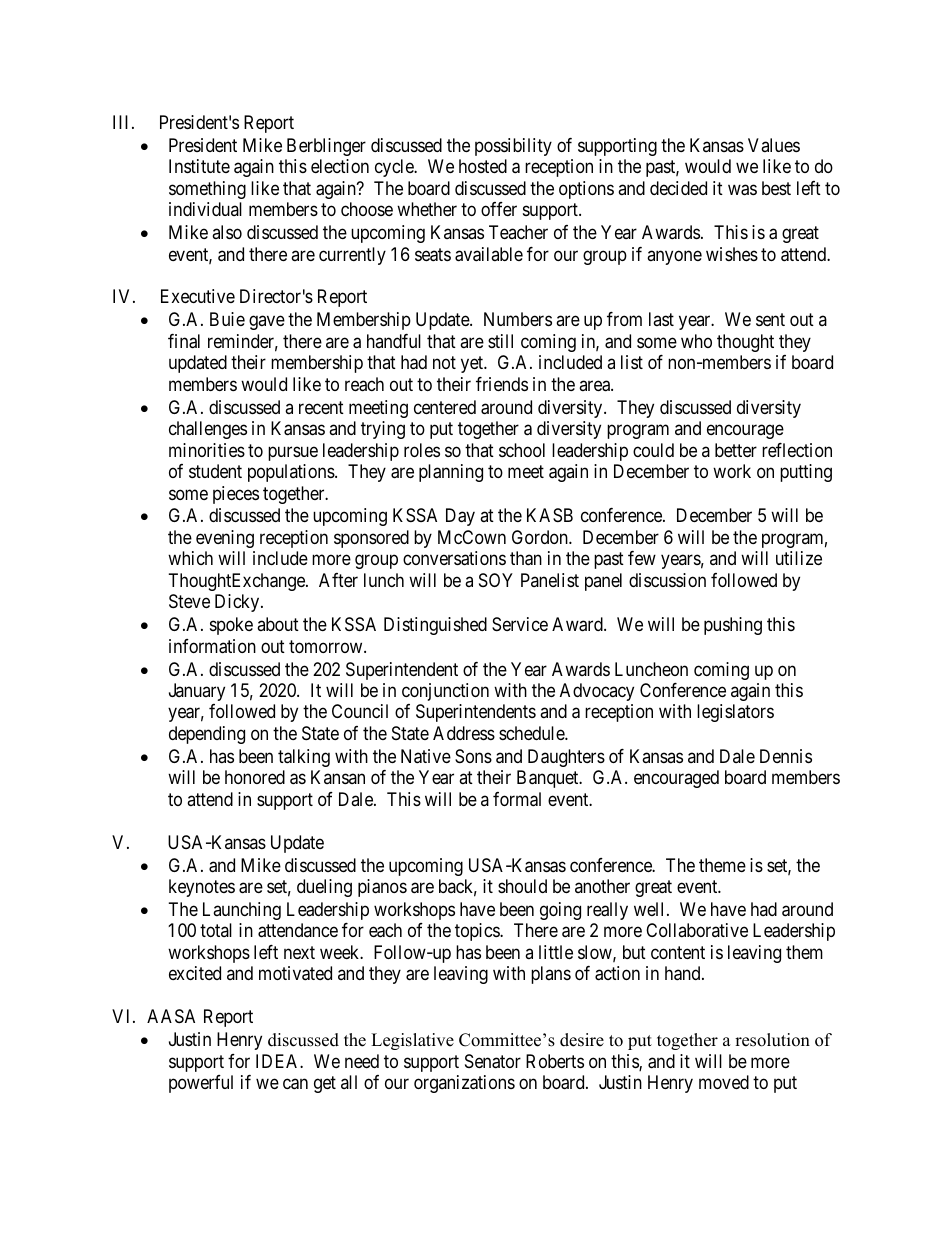 Image resolution: width=952 pixels, height=1233 pixels. I want to click on hosted, so click(483, 166).
